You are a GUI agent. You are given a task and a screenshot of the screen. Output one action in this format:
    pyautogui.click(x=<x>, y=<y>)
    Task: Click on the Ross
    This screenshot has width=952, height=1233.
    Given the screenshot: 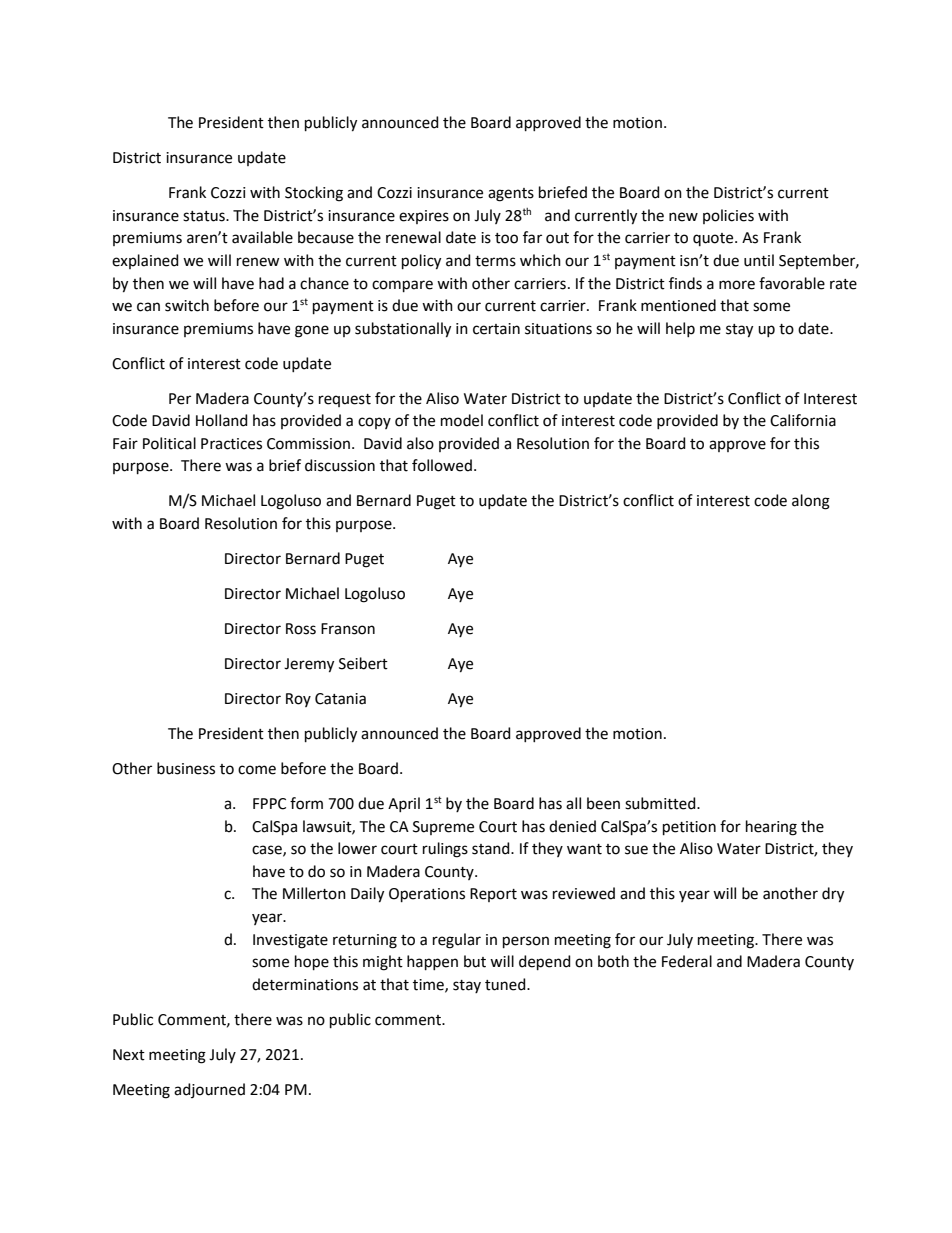 What is the action you would take?
    pyautogui.click(x=301, y=629)
